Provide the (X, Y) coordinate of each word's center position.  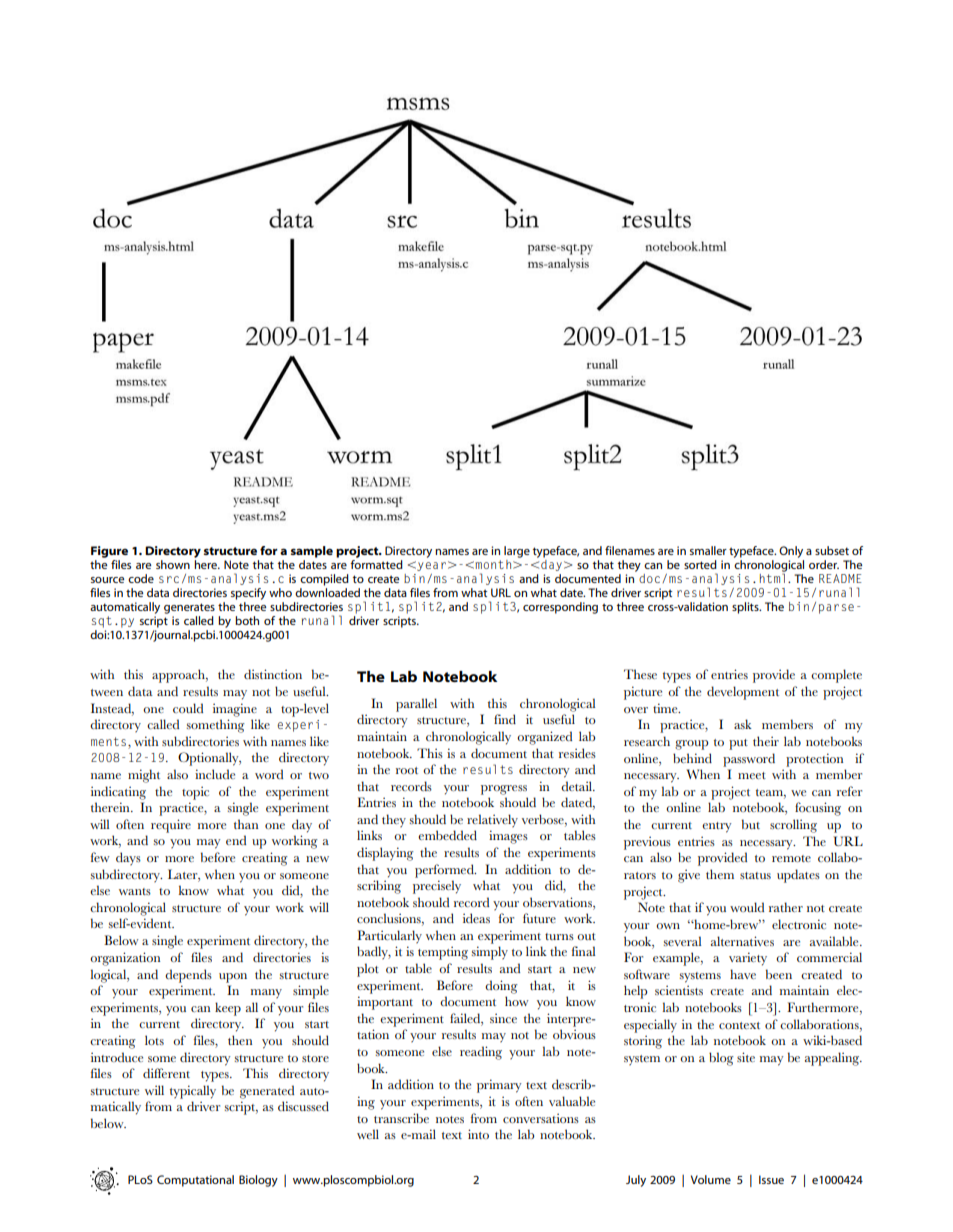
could (188, 708)
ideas (476, 918)
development (743, 693)
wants (135, 891)
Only (791, 552)
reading (481, 1053)
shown (173, 564)
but (751, 824)
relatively (492, 821)
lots (154, 1040)
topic (195, 793)
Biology (258, 1181)
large (517, 552)
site (746, 1057)
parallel (416, 705)
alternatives (742, 941)
